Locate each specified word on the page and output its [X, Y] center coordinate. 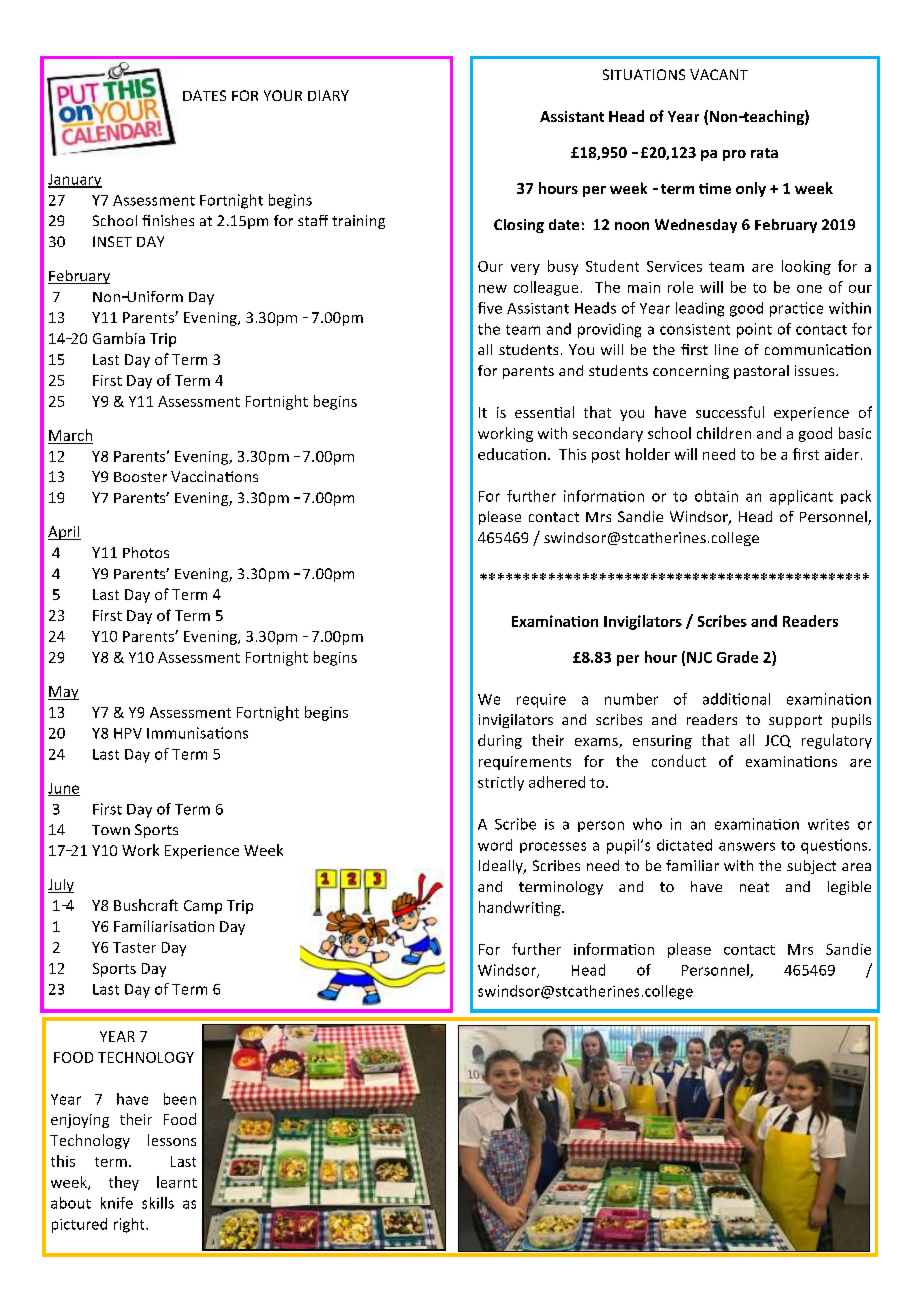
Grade [737, 657]
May [63, 693]
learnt [177, 1182]
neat [754, 887]
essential [544, 412]
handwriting [521, 908]
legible [849, 888]
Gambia [119, 338]
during [500, 741]
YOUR [283, 95]
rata [764, 153]
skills [158, 1203]
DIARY [328, 95]
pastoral [761, 372]
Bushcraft [146, 905]
